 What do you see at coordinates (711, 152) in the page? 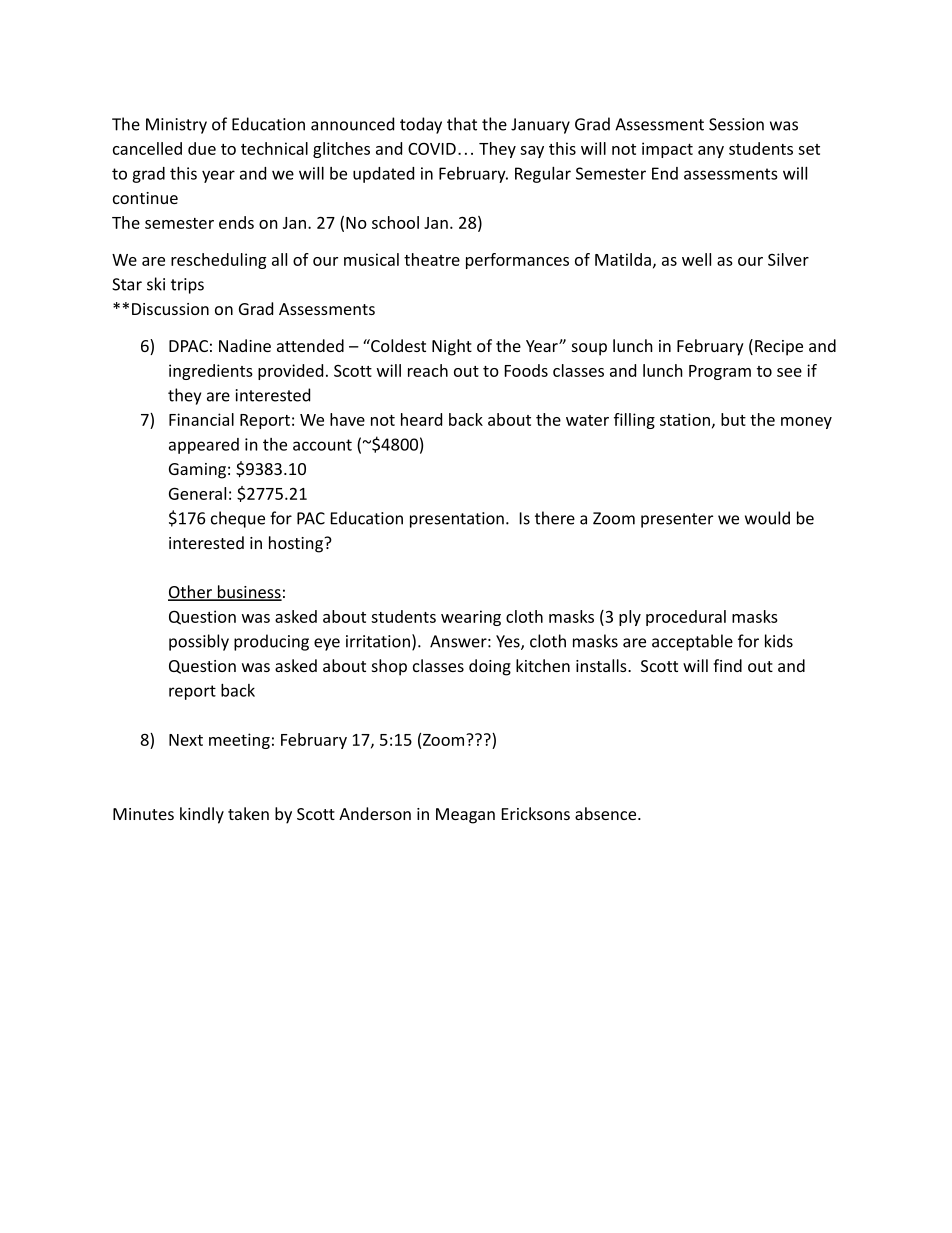
I see `any` at bounding box center [711, 152].
